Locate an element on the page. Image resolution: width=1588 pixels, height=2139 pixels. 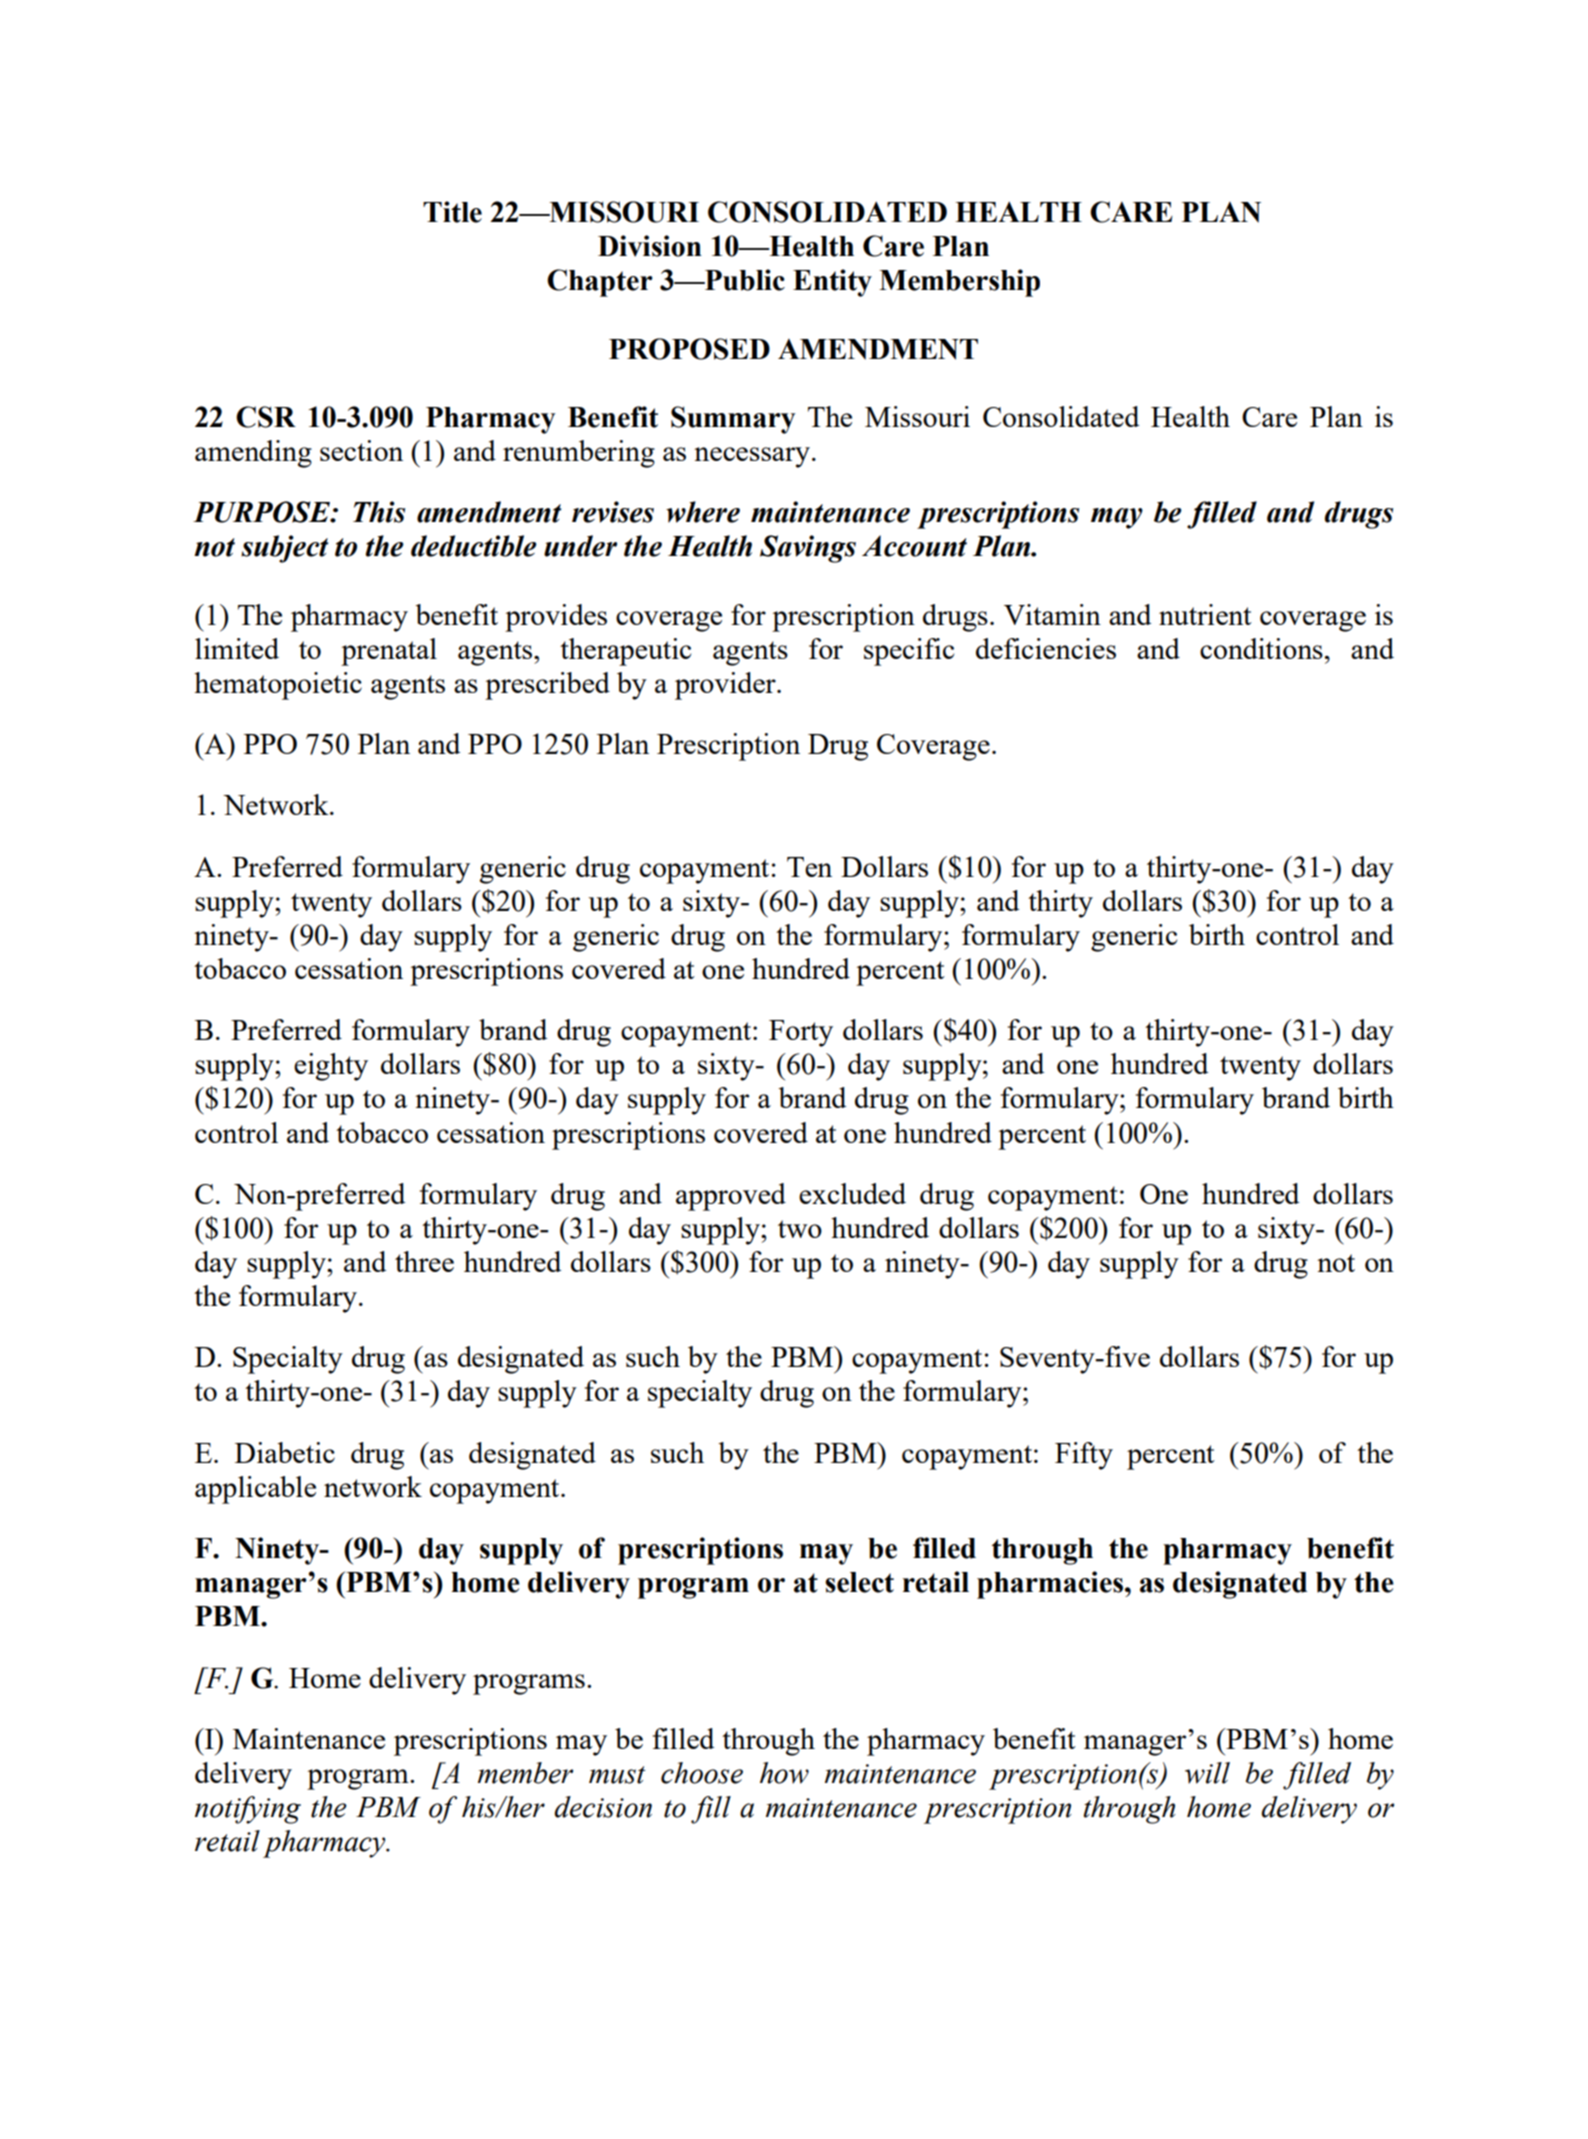
deficiencies is located at coordinates (1046, 648).
